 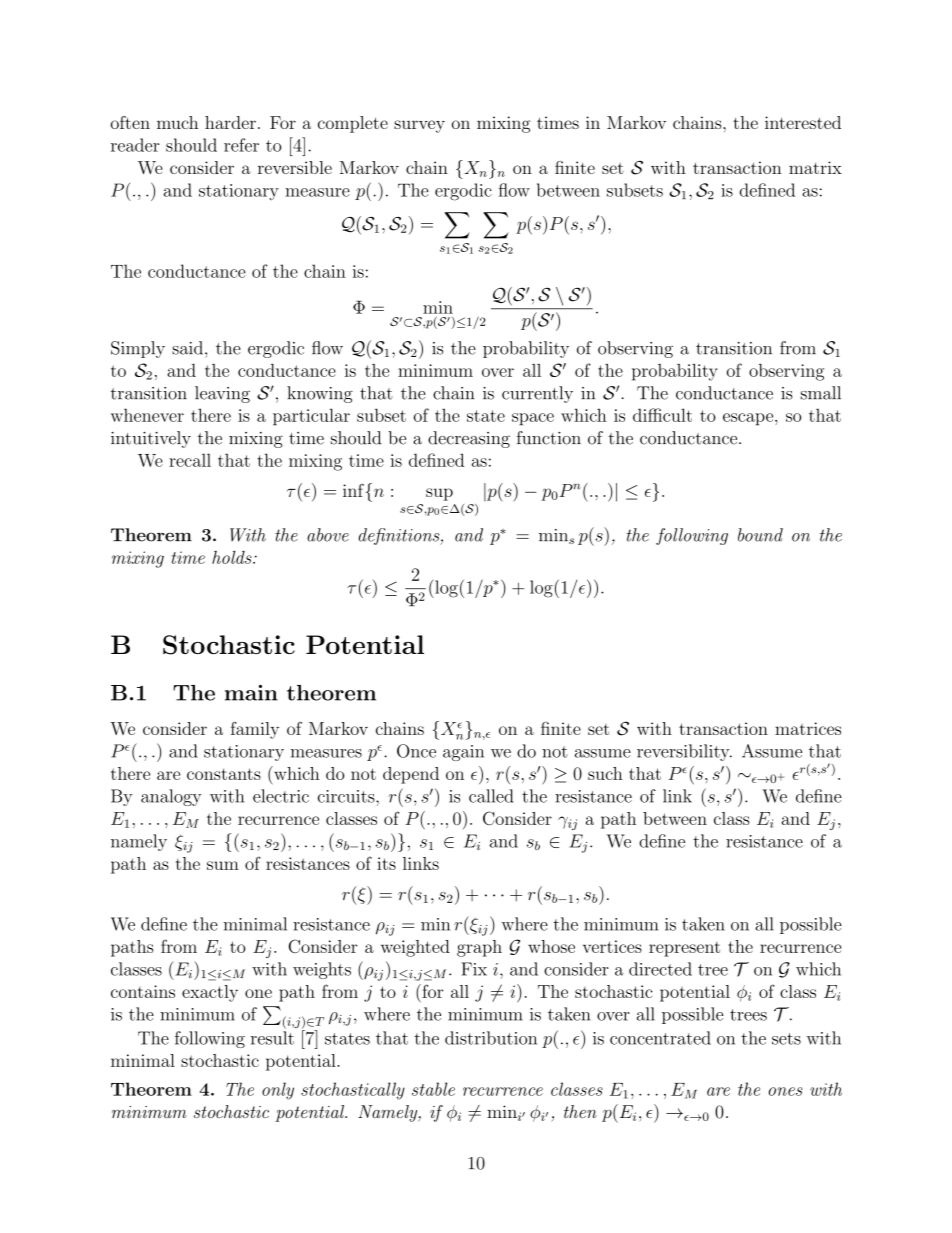 What do you see at coordinates (684, 752) in the page?
I see `reversibility` at bounding box center [684, 752].
